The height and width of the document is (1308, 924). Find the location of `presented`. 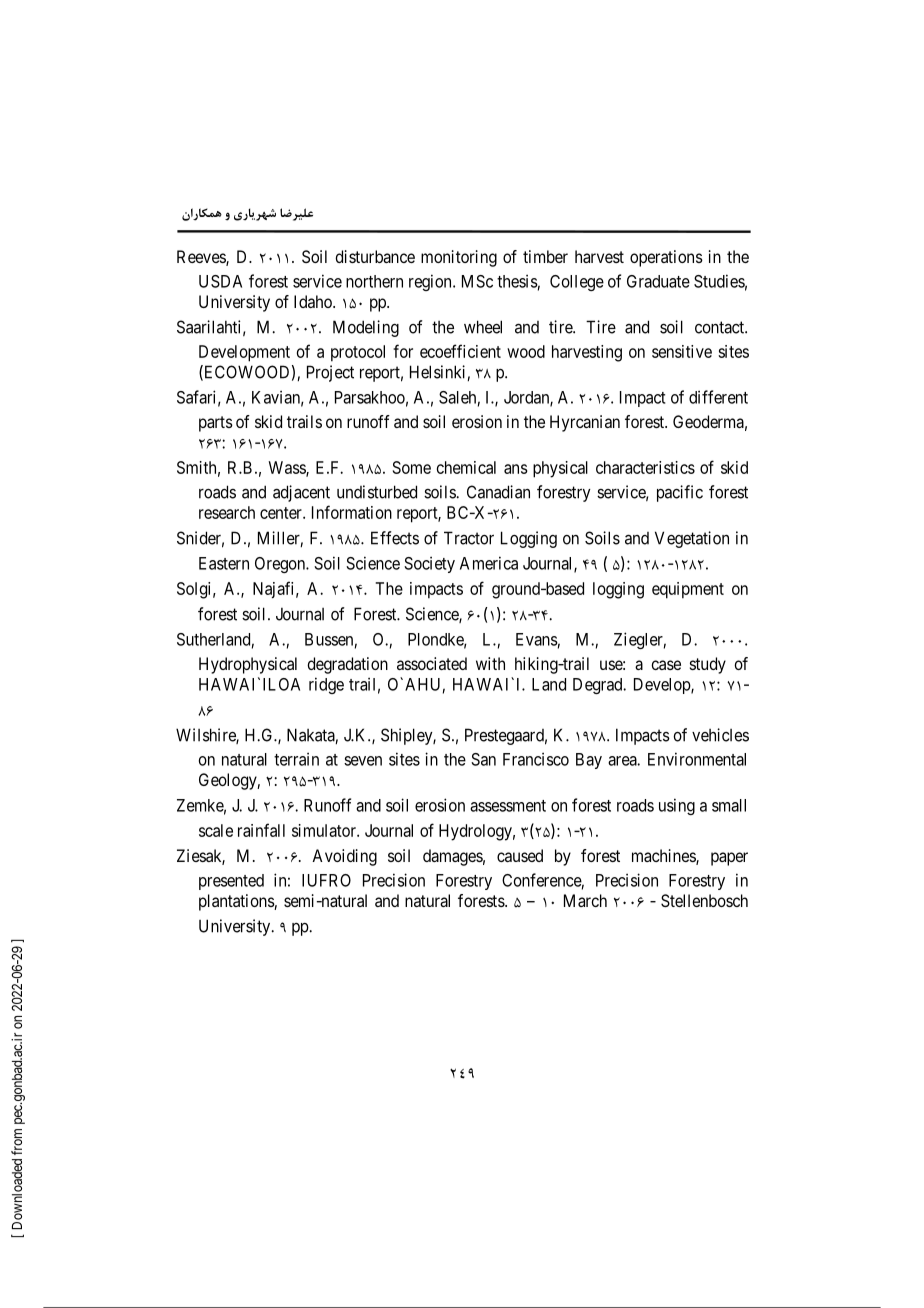

presented is located at coordinates (231, 882).
